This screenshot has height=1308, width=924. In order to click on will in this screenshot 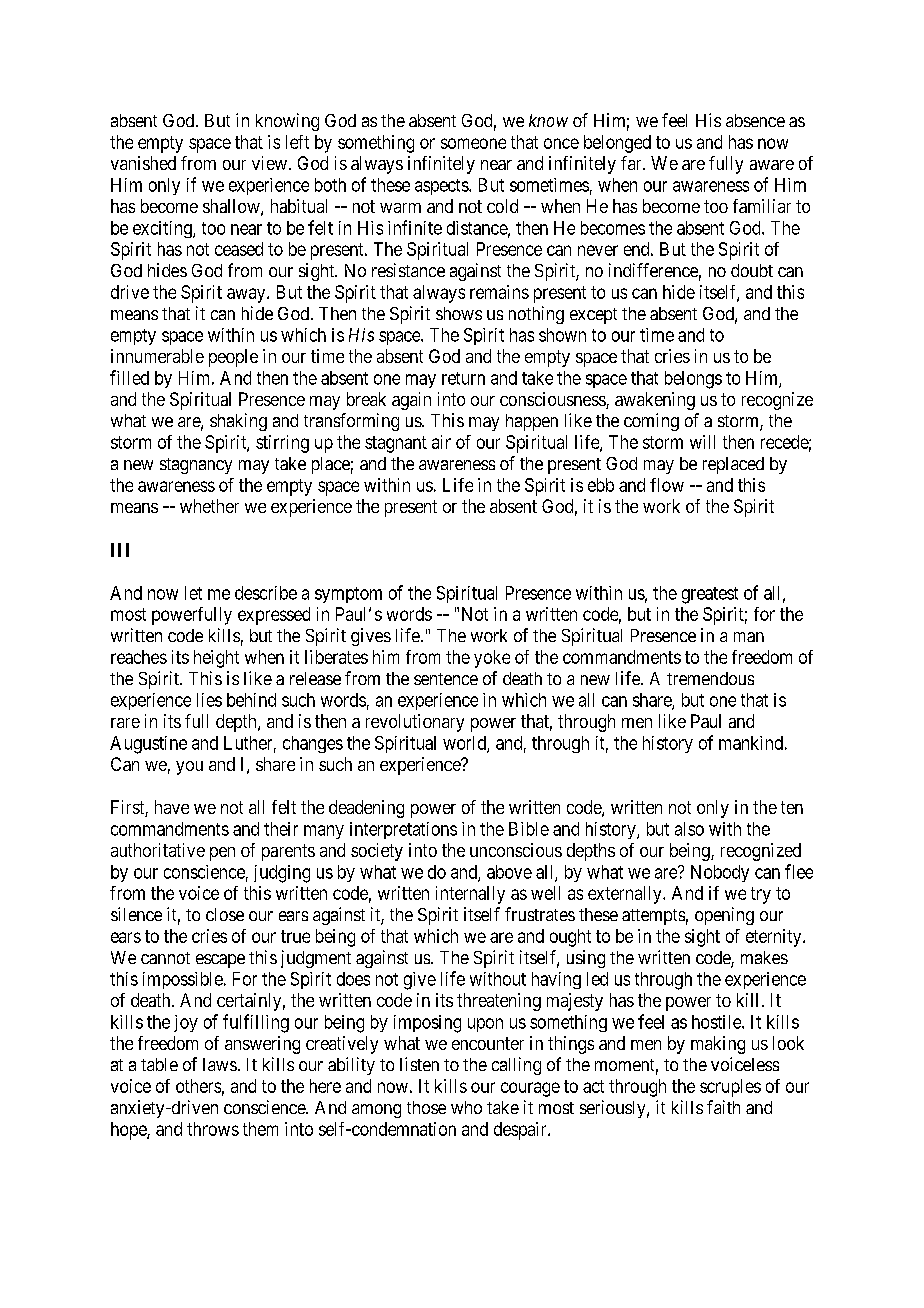, I will do `click(702, 442)`.
